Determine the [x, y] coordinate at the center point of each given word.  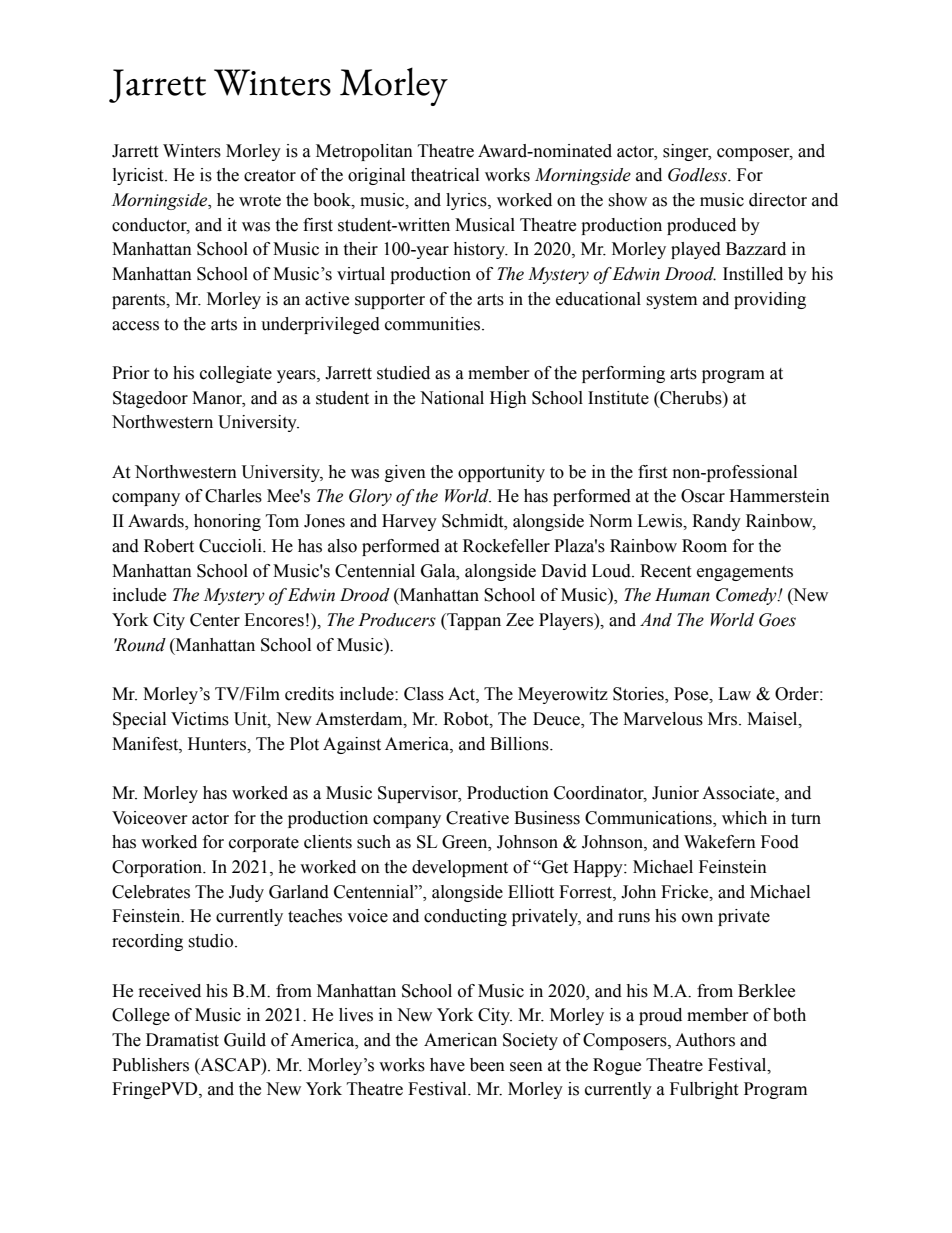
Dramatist [182, 1040]
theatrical [445, 175]
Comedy [747, 596]
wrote [260, 201]
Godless [698, 175]
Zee [520, 620]
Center [215, 620]
